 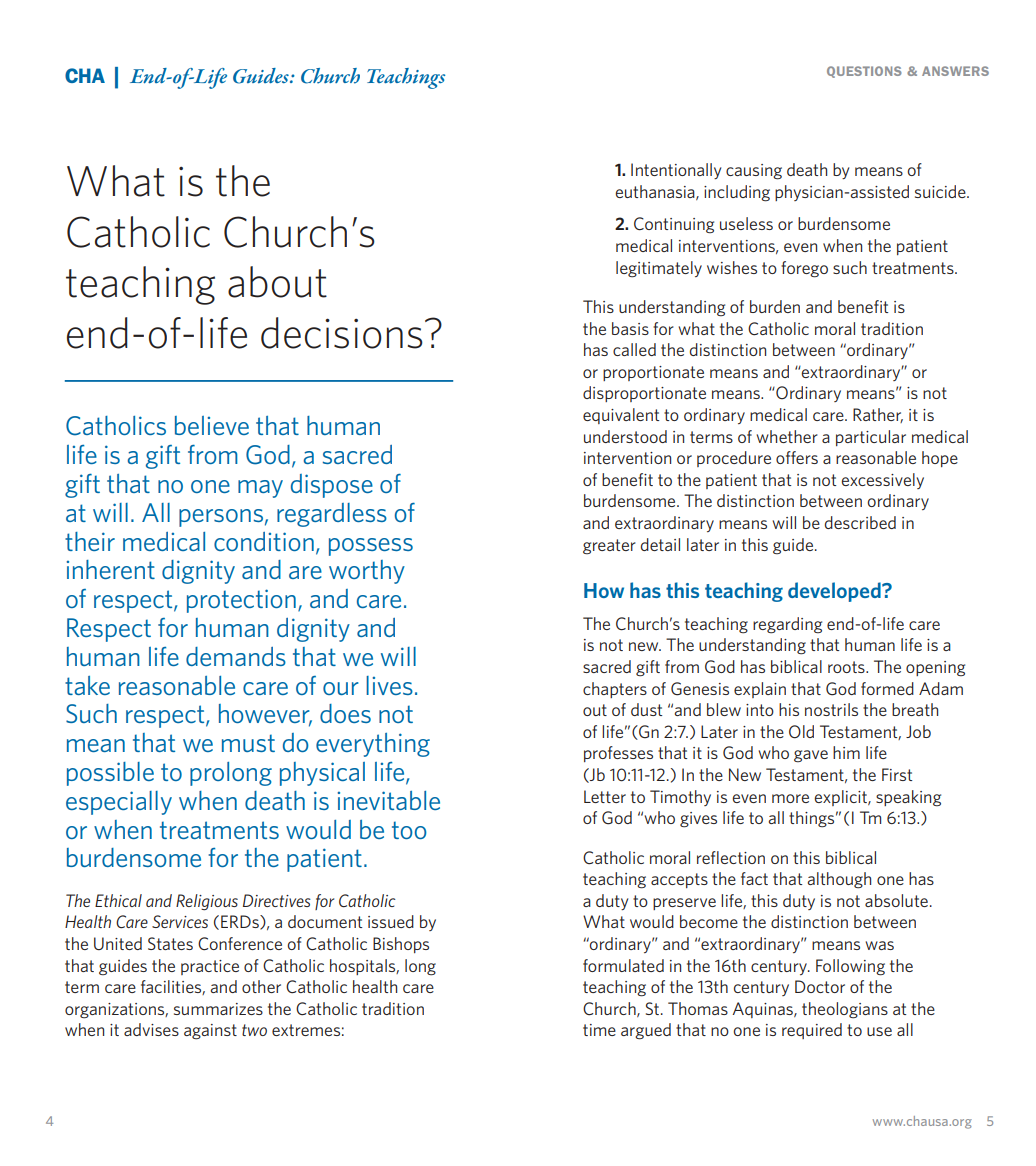 What do you see at coordinates (860, 522) in the screenshot?
I see `described` at bounding box center [860, 522].
